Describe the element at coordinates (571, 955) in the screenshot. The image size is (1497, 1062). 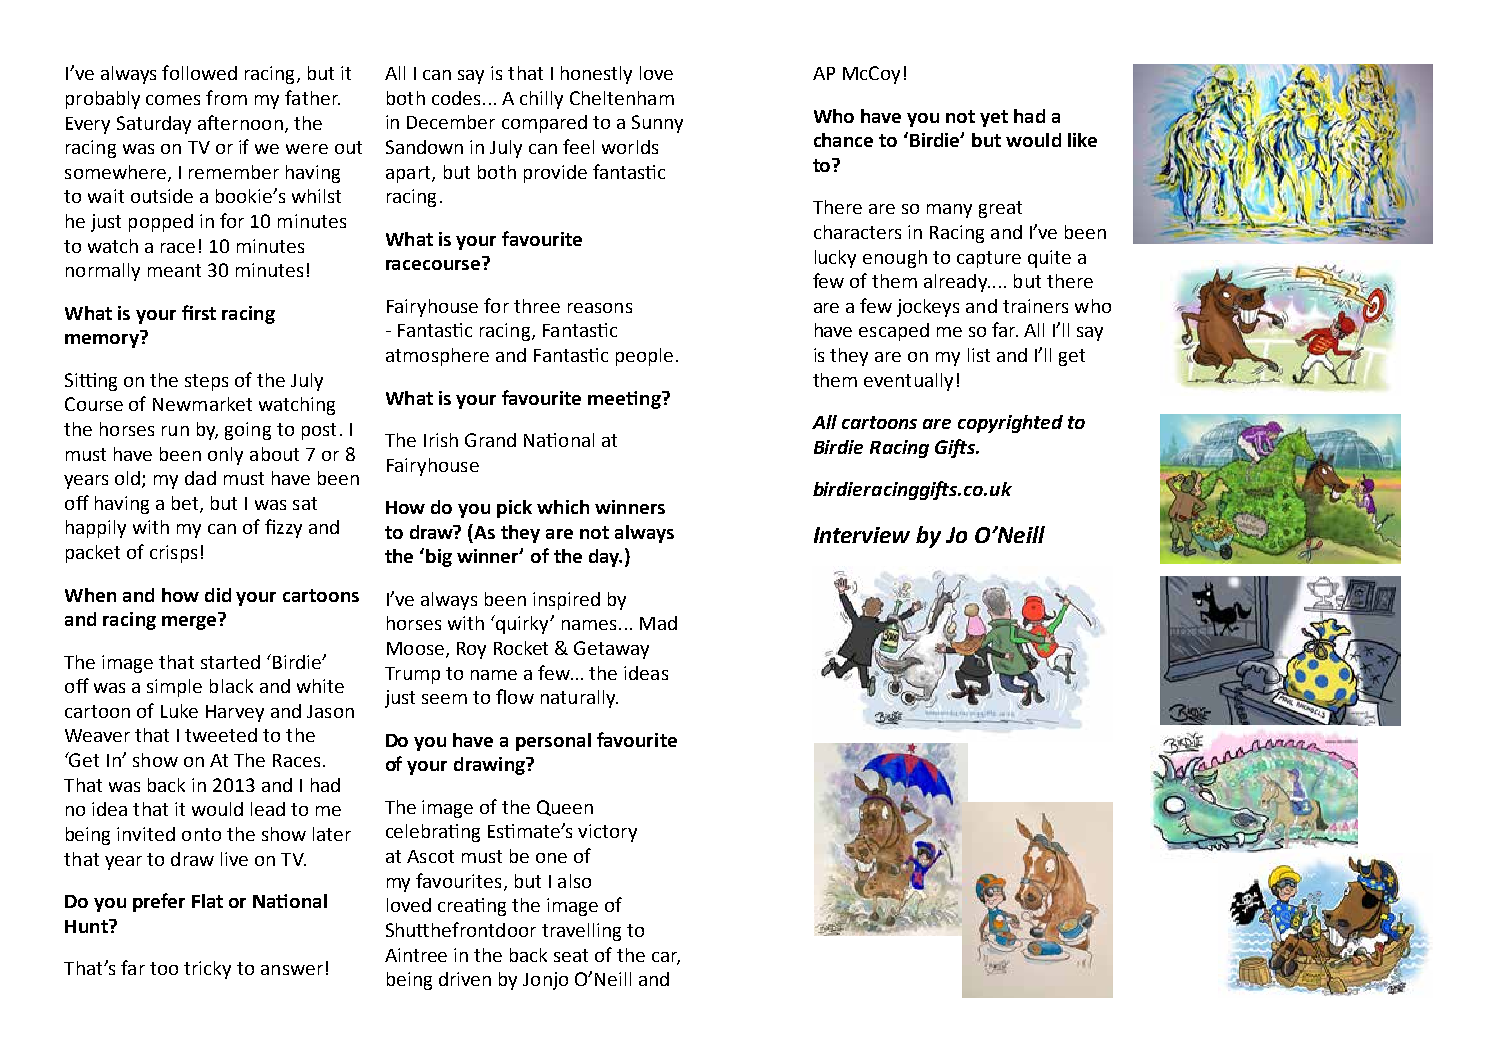
I see `seat` at that location.
